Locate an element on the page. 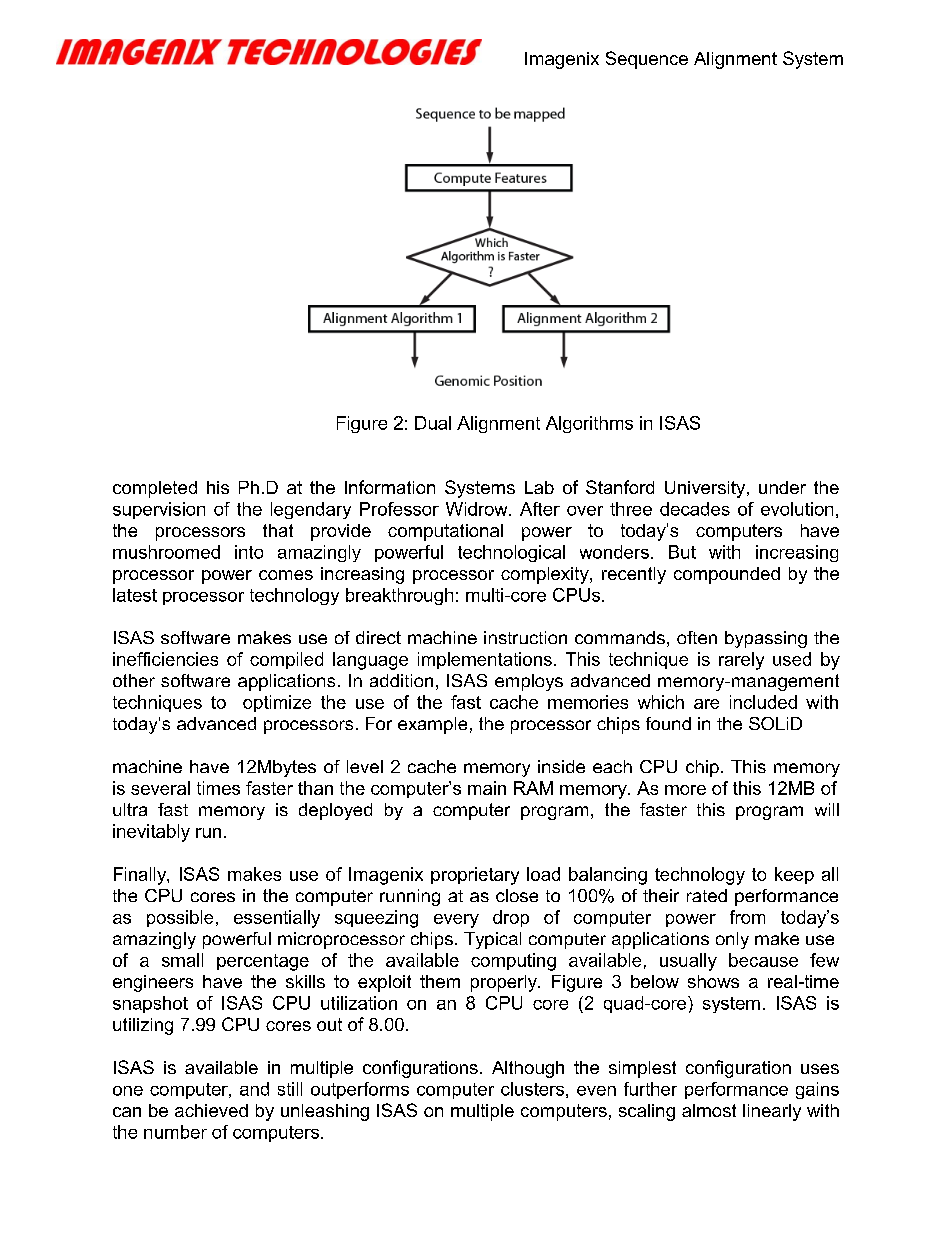 This image has width=952, height=1233. achieved is located at coordinates (211, 1110).
